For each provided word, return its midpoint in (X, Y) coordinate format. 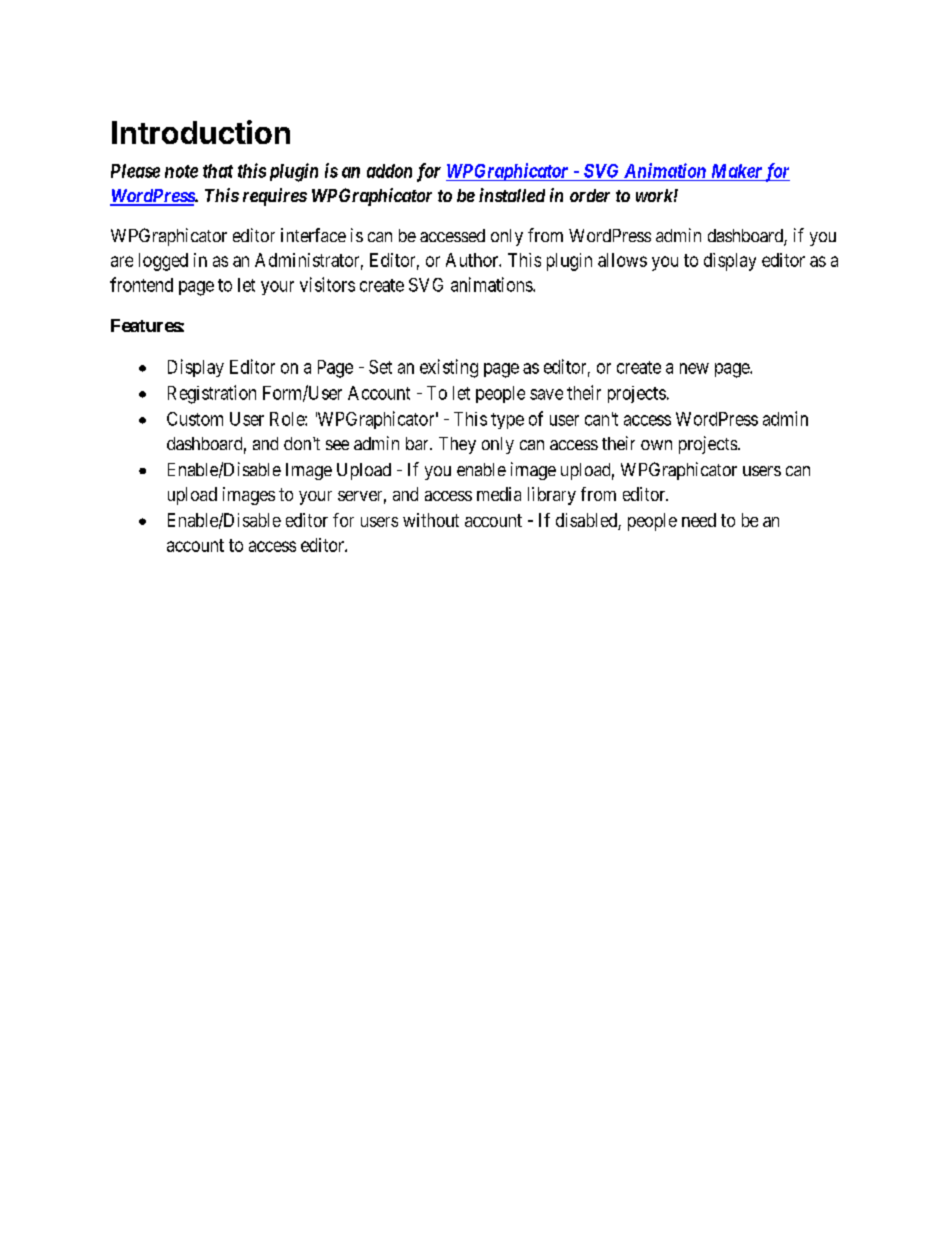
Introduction (201, 132)
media (499, 494)
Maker (737, 171)
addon (389, 171)
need (699, 520)
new (694, 368)
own (656, 445)
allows (622, 260)
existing (449, 368)
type (507, 421)
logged (163, 262)
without (431, 520)
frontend (141, 284)
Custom (195, 419)
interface (313, 235)
